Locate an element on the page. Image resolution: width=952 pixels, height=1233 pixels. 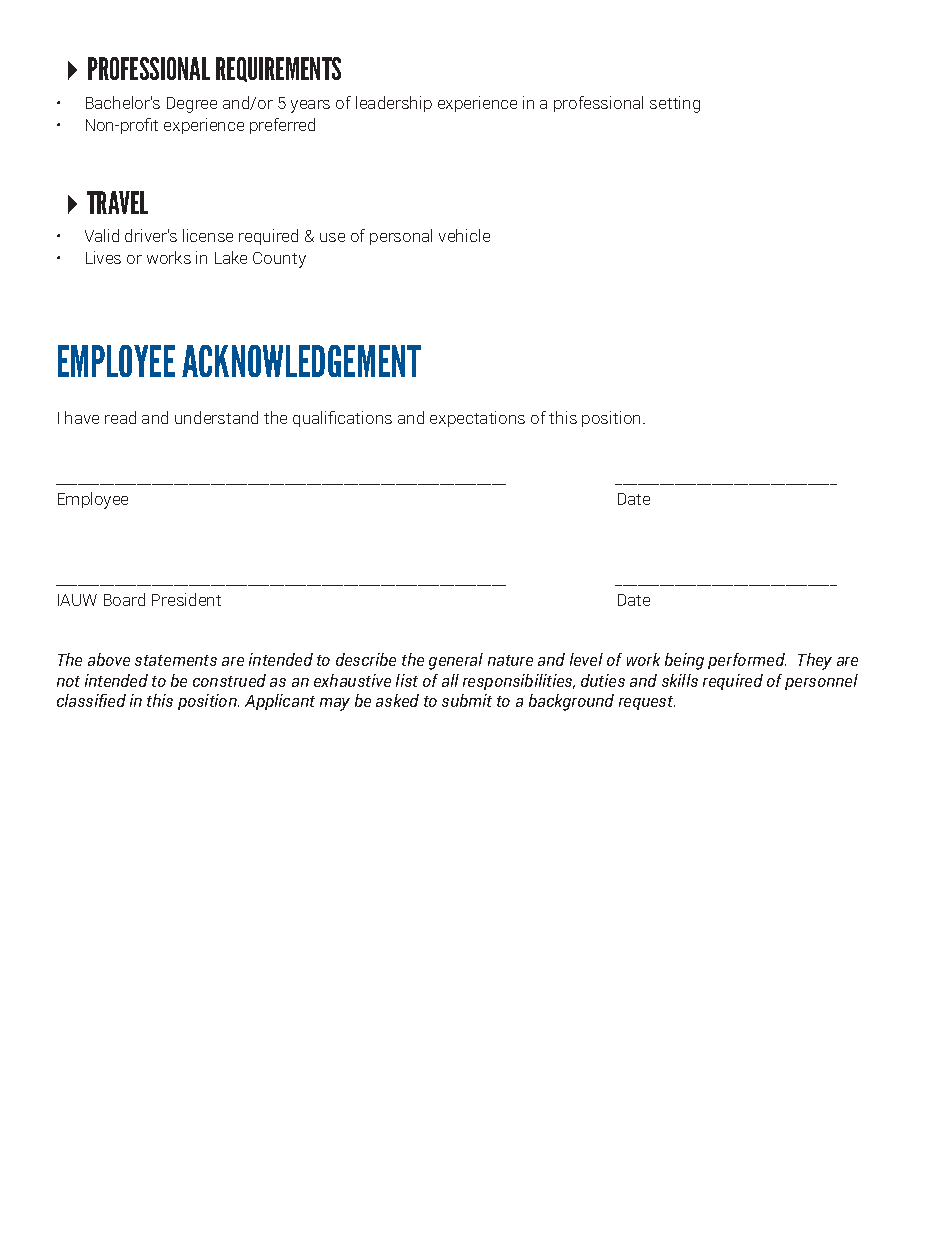
read is located at coordinates (120, 417).
